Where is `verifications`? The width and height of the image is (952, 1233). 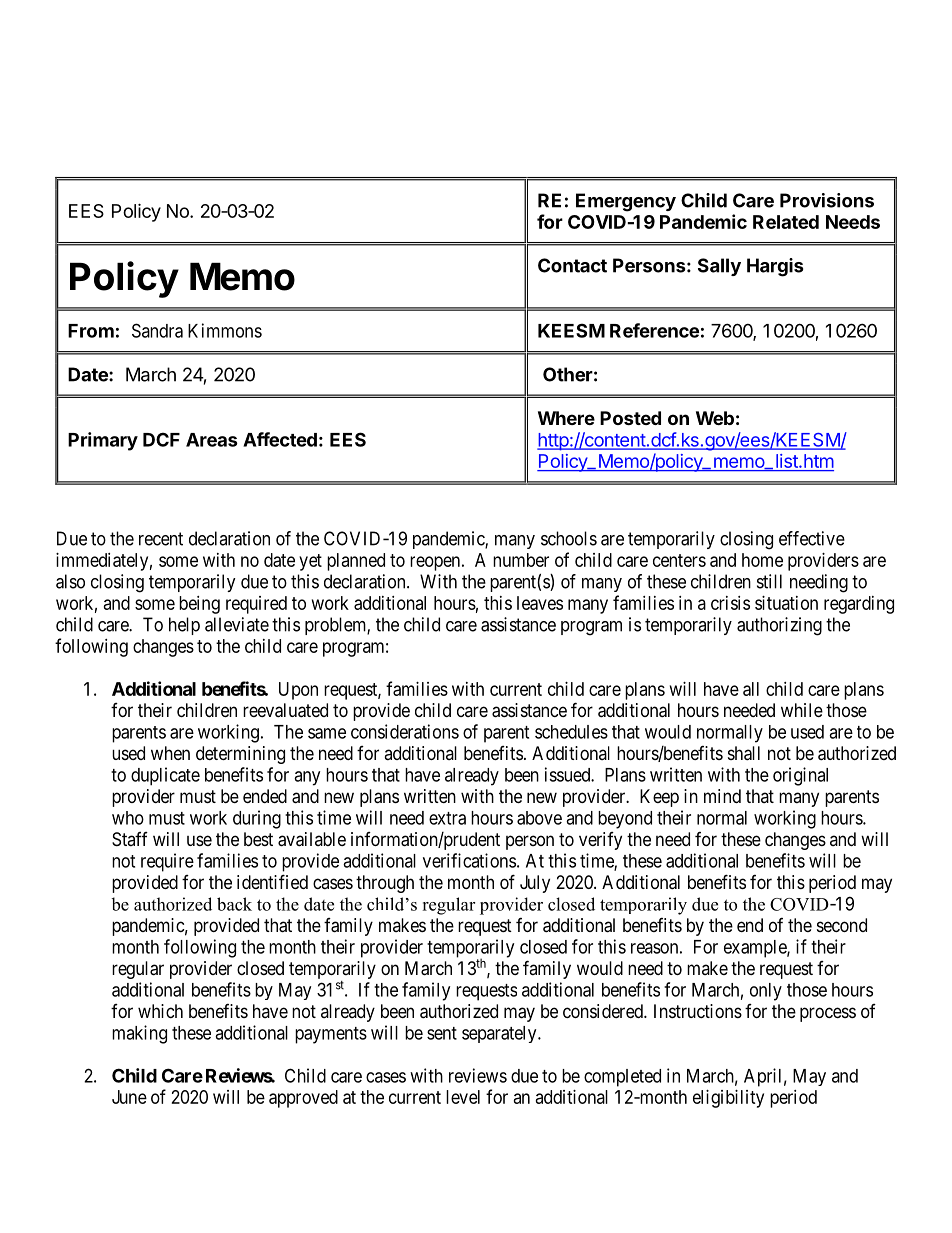 verifications is located at coordinates (469, 860).
